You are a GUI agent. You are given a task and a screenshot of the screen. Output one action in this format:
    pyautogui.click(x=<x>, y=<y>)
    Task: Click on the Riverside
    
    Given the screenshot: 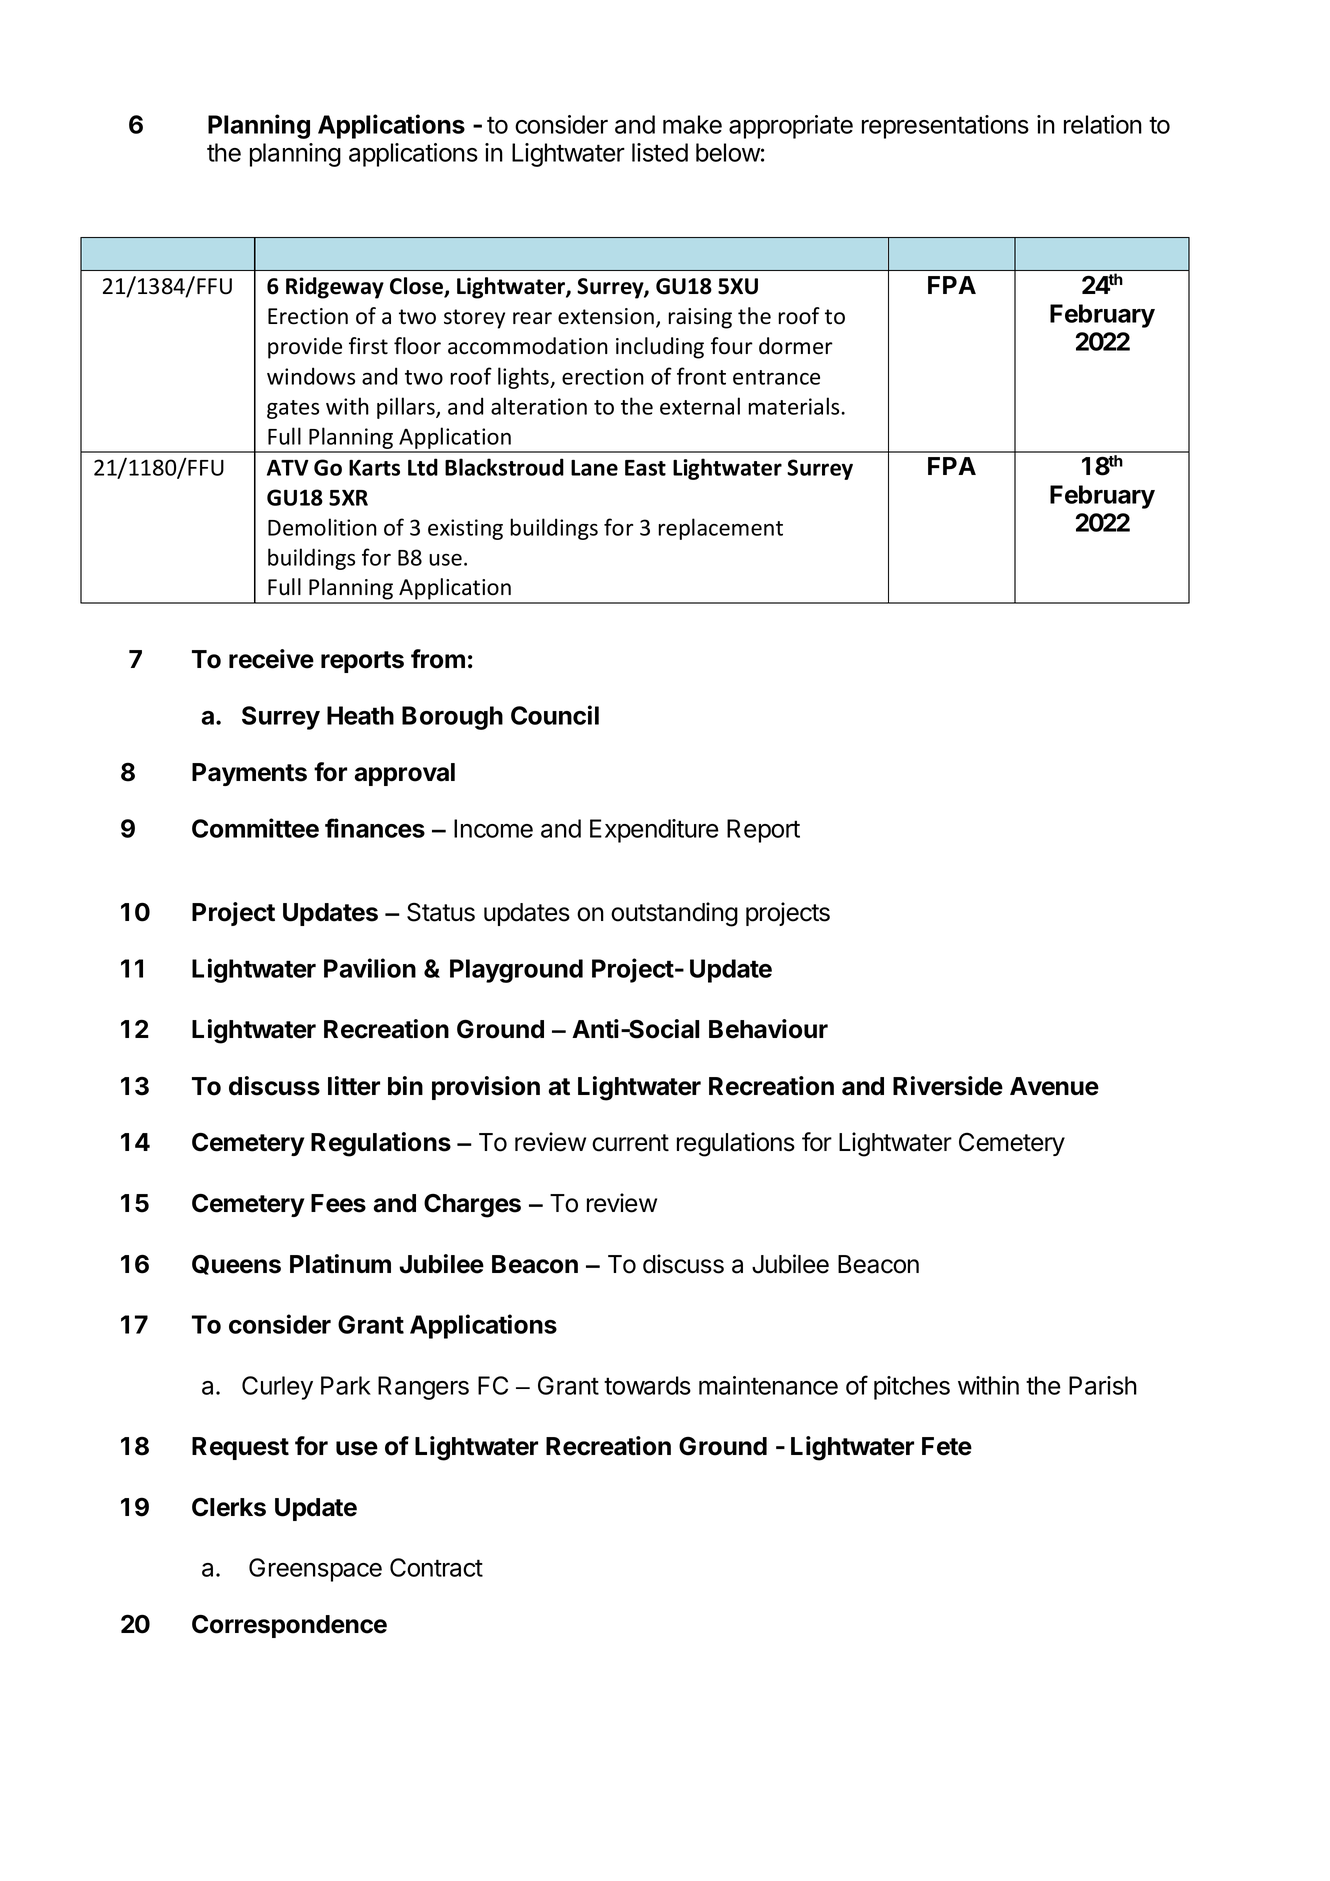 What is the action you would take?
    pyautogui.click(x=948, y=1086)
